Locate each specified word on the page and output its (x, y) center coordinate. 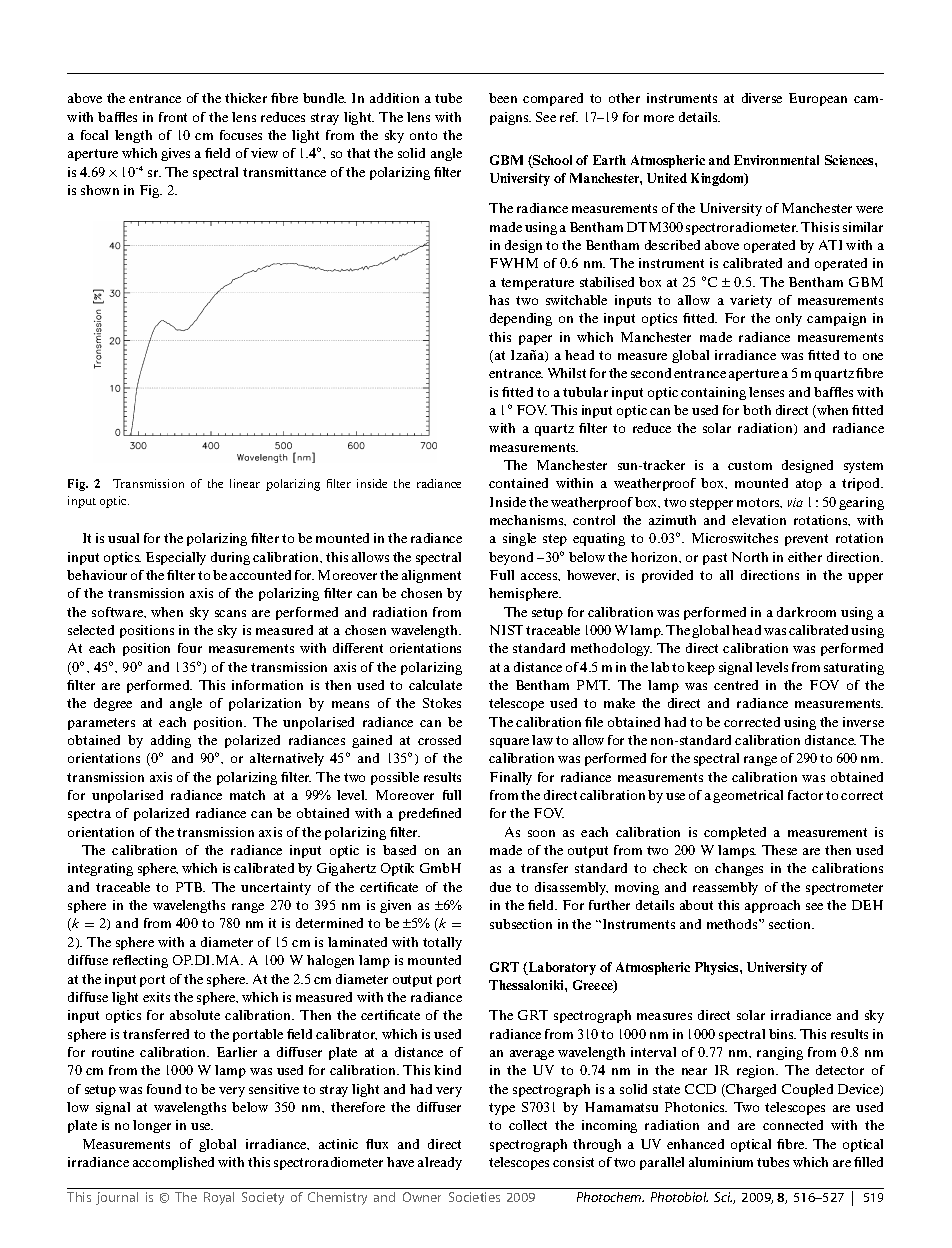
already (440, 1163)
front (173, 117)
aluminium (721, 1162)
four (190, 648)
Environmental (776, 160)
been (503, 98)
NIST (506, 630)
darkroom (806, 612)
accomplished (173, 1163)
